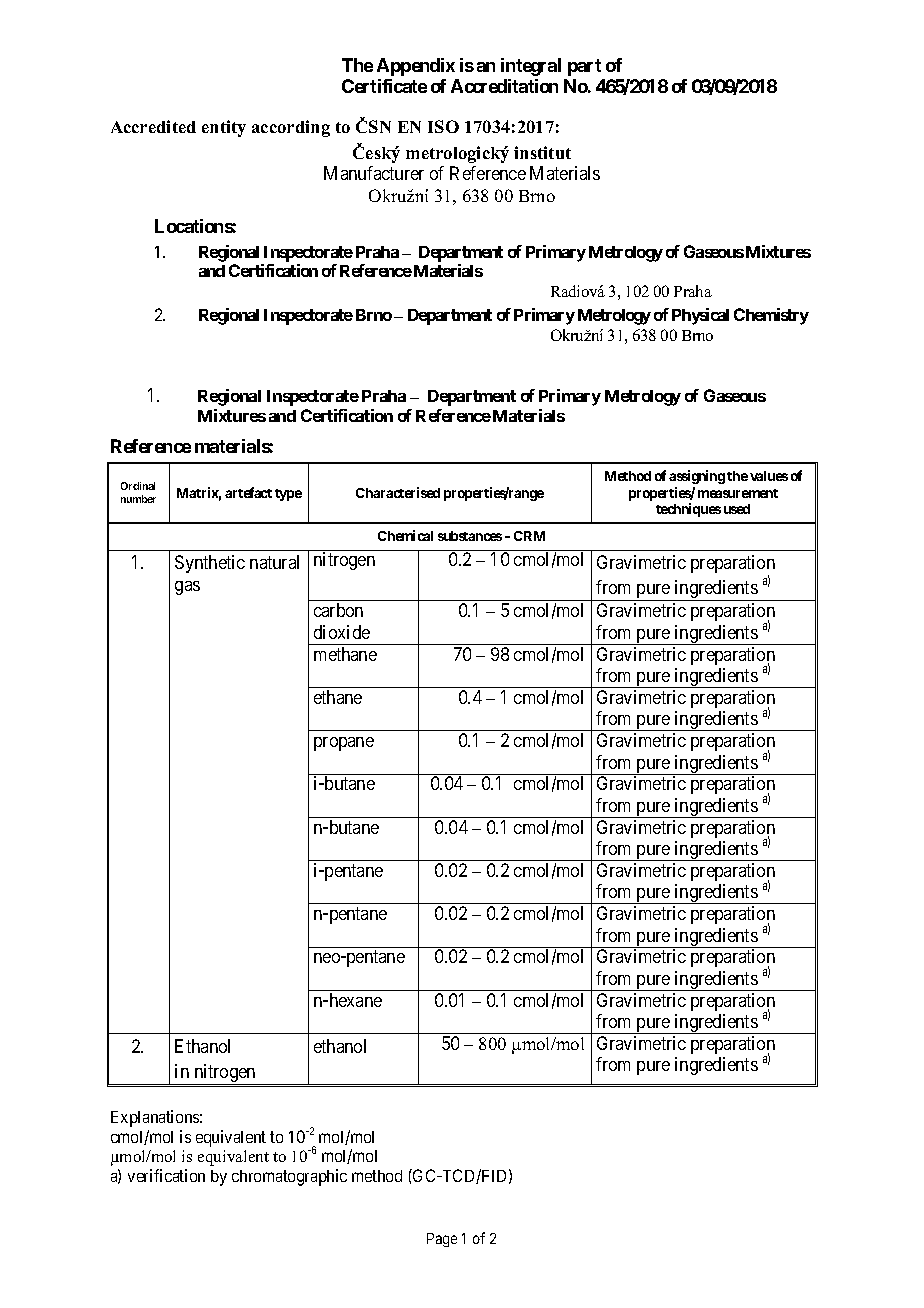  I want to click on verification, so click(166, 1175).
